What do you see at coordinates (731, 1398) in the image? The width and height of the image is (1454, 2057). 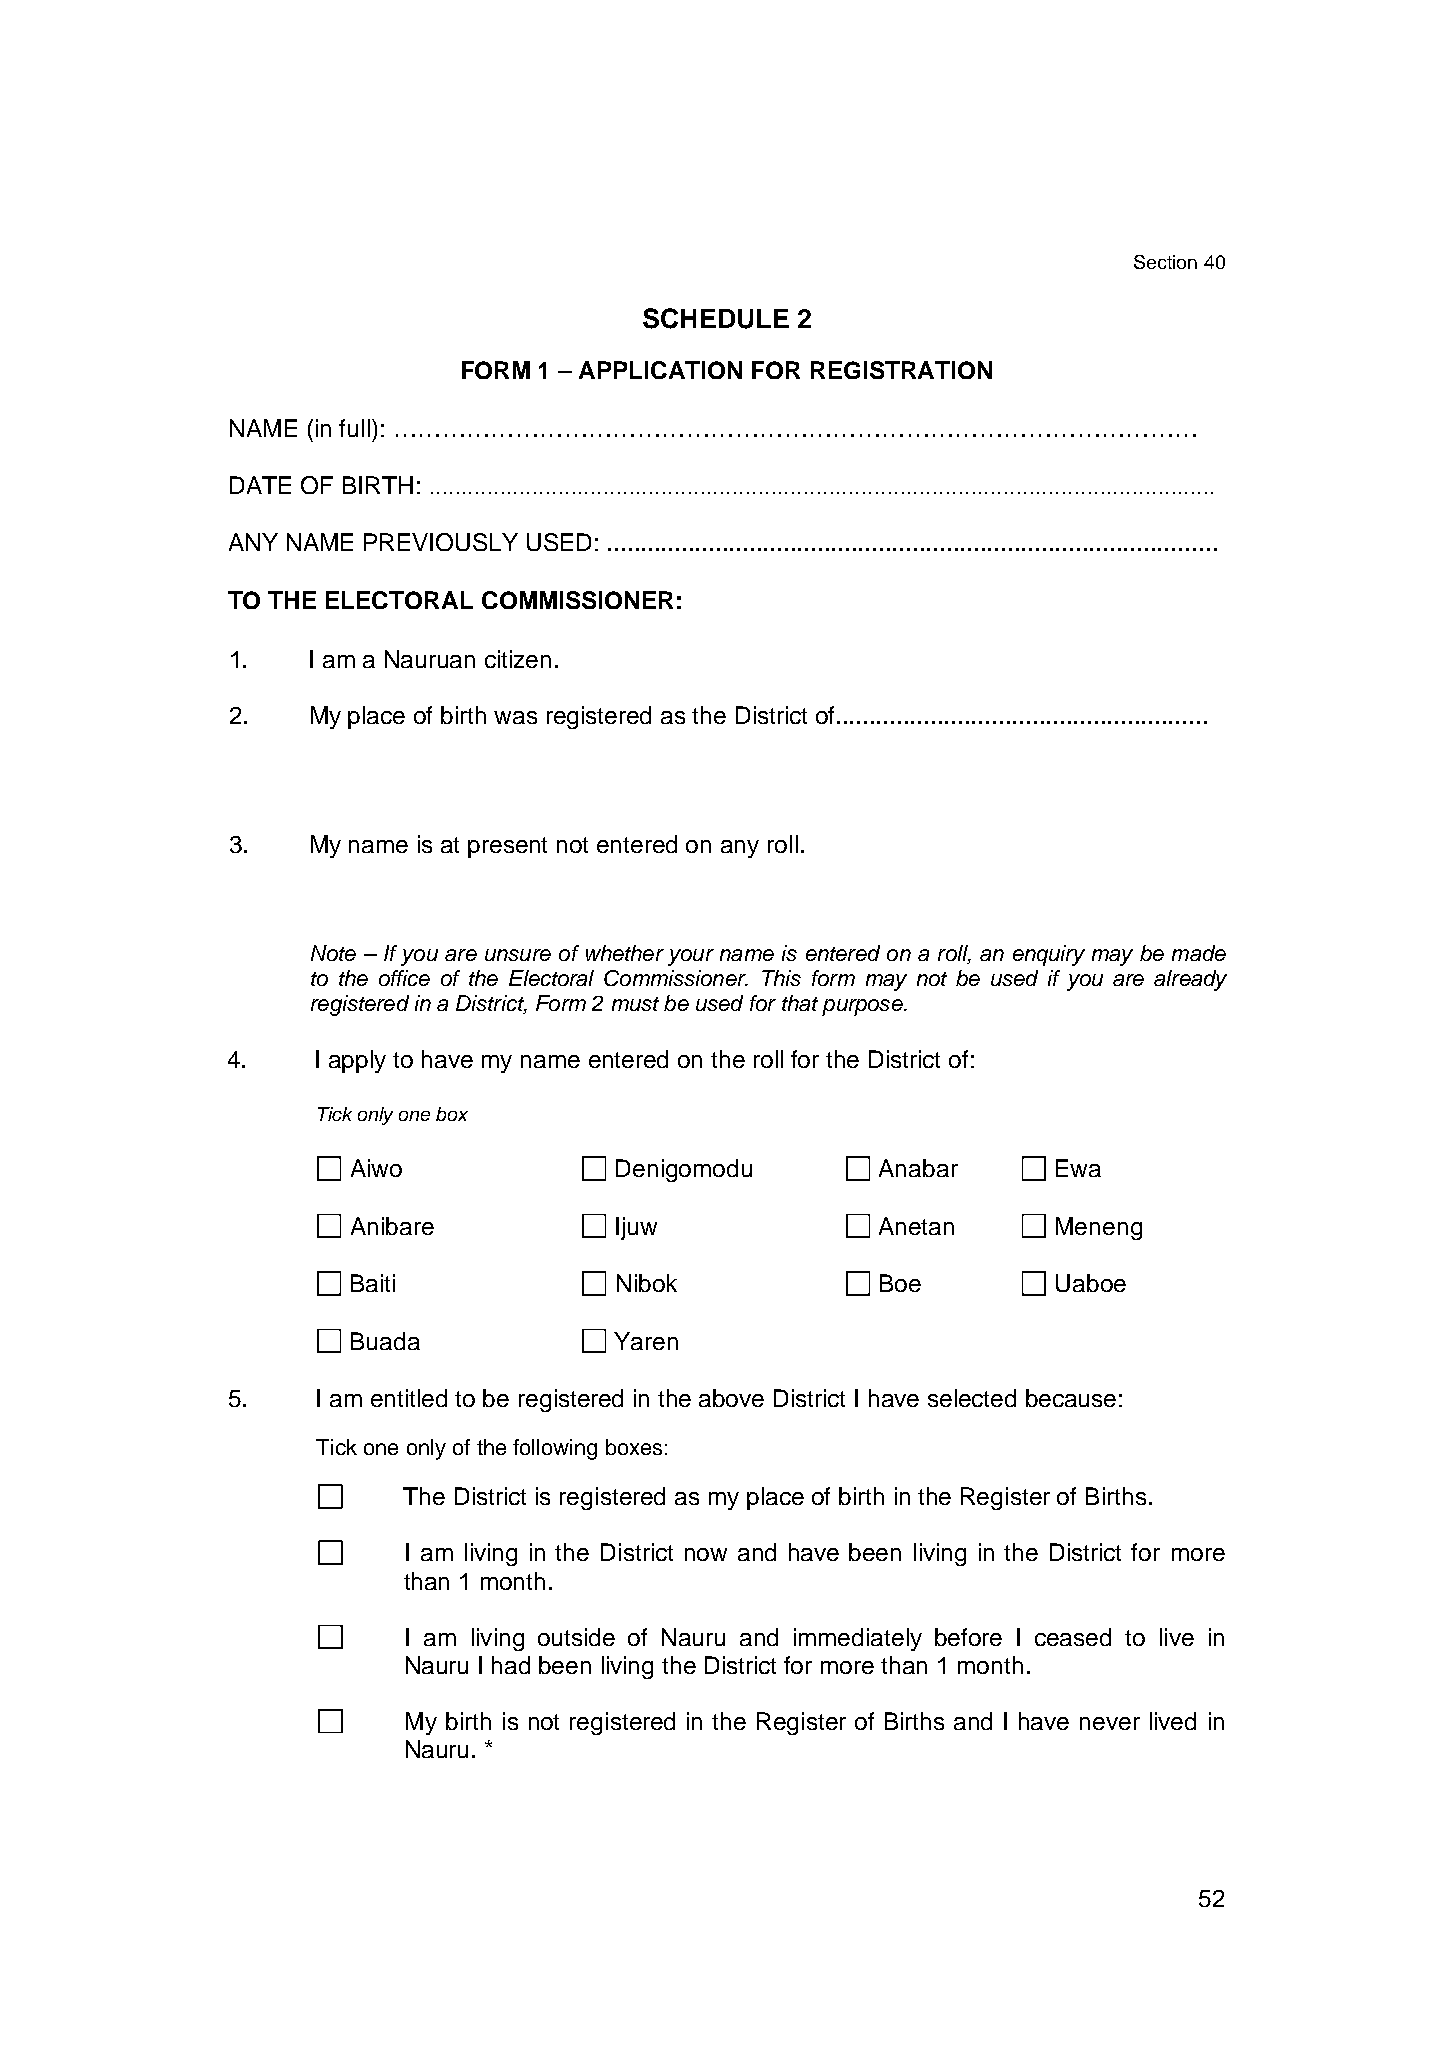 I see `above` at bounding box center [731, 1398].
